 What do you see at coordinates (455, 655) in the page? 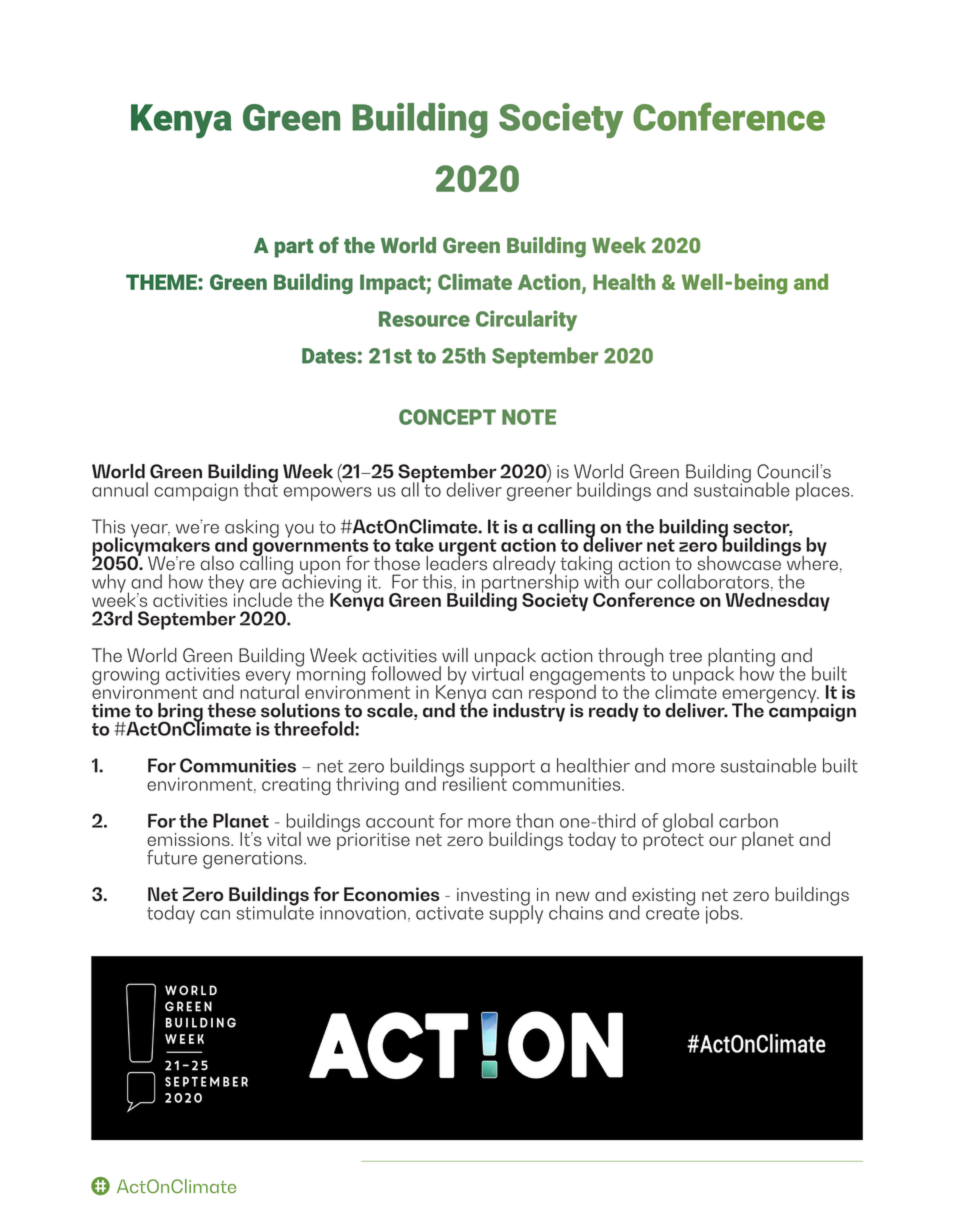
I see `will` at bounding box center [455, 655].
